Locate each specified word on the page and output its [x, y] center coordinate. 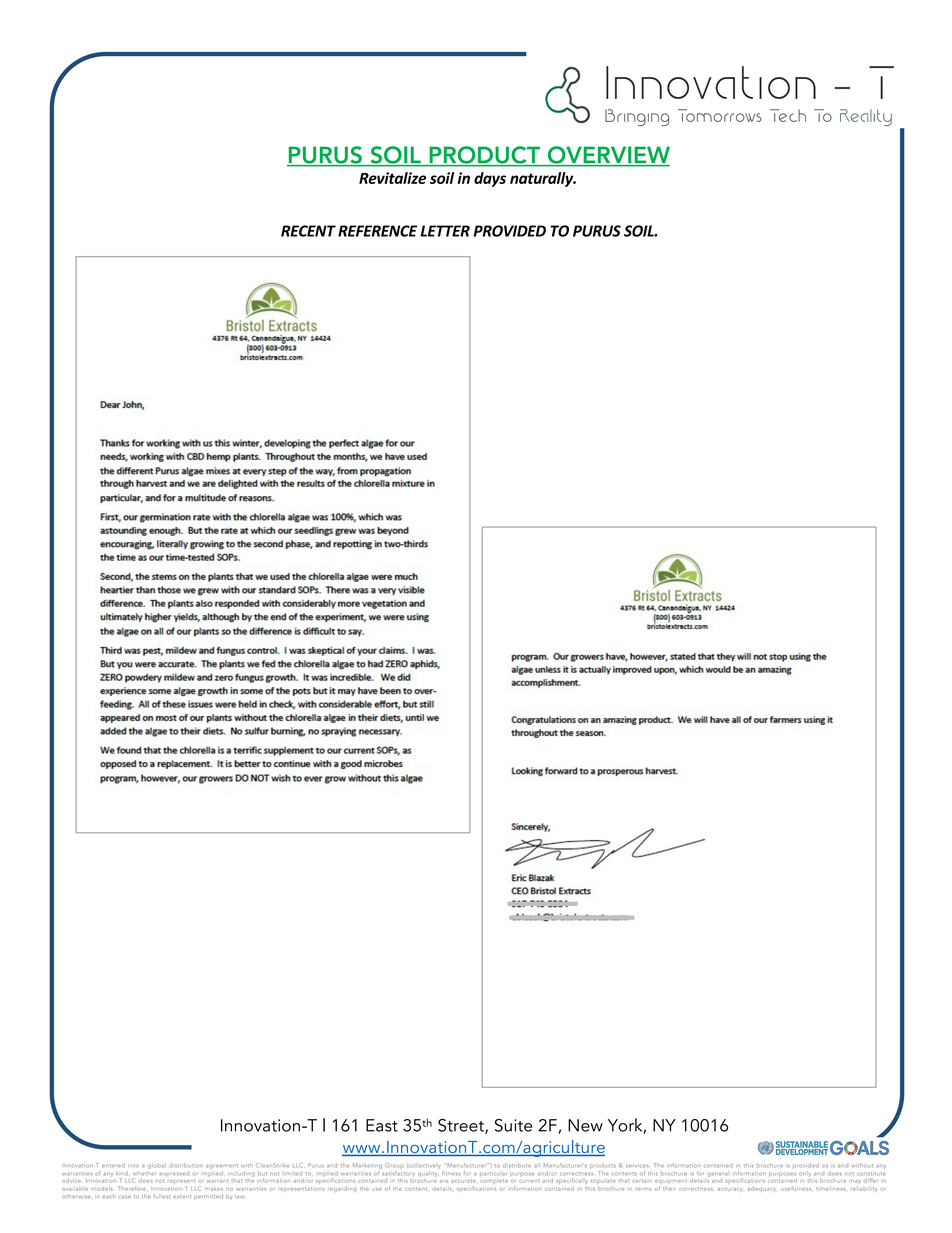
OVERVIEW [607, 156]
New [585, 1125]
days [490, 179]
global [157, 1165]
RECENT [308, 231]
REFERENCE [377, 231]
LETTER [445, 231]
